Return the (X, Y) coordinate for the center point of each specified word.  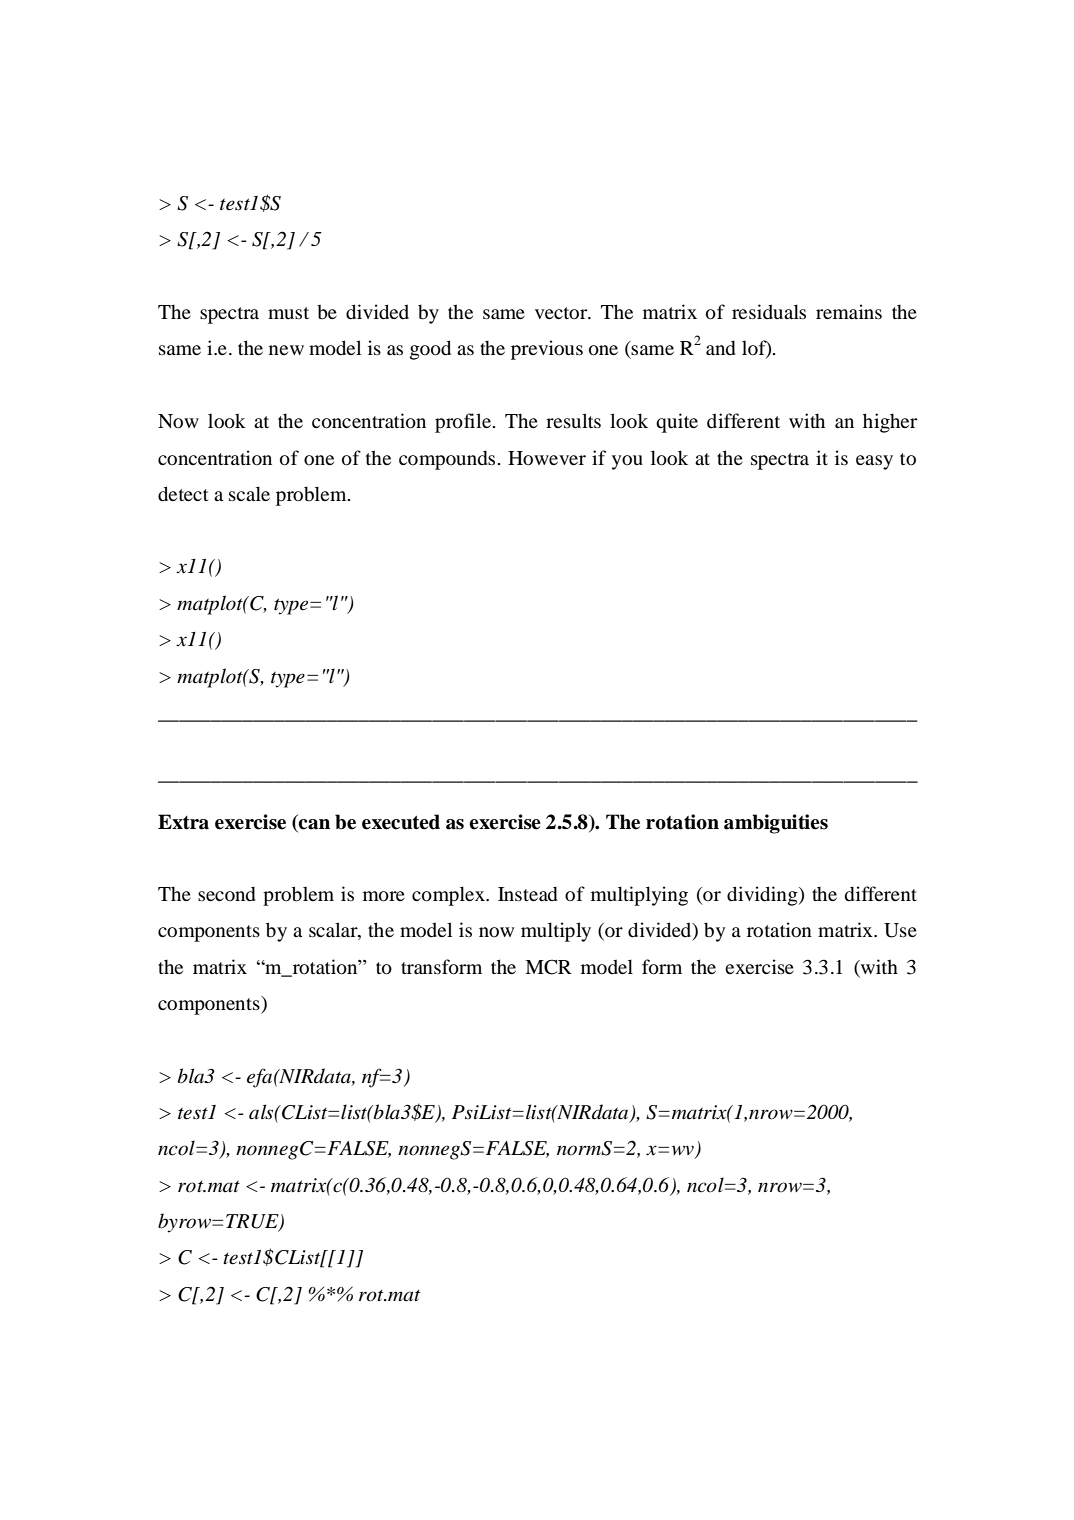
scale (249, 493)
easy (874, 462)
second (227, 894)
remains (849, 311)
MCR (548, 967)
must (288, 313)
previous (547, 350)
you (627, 462)
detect (183, 494)
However (547, 458)
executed (401, 822)
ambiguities (776, 824)
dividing (763, 896)
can (314, 824)
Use (900, 930)
